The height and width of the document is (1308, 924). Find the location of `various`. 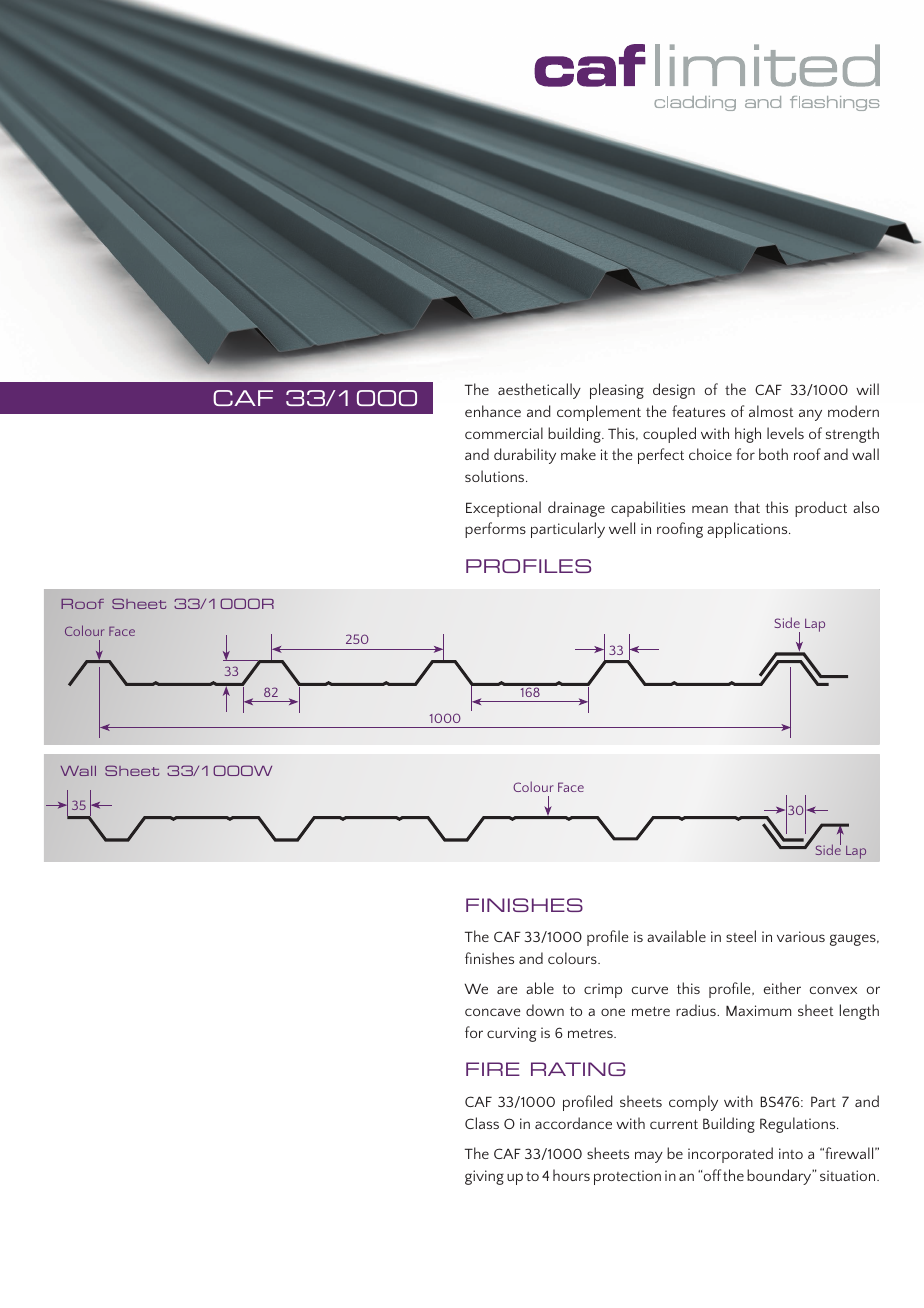

various is located at coordinates (801, 936).
